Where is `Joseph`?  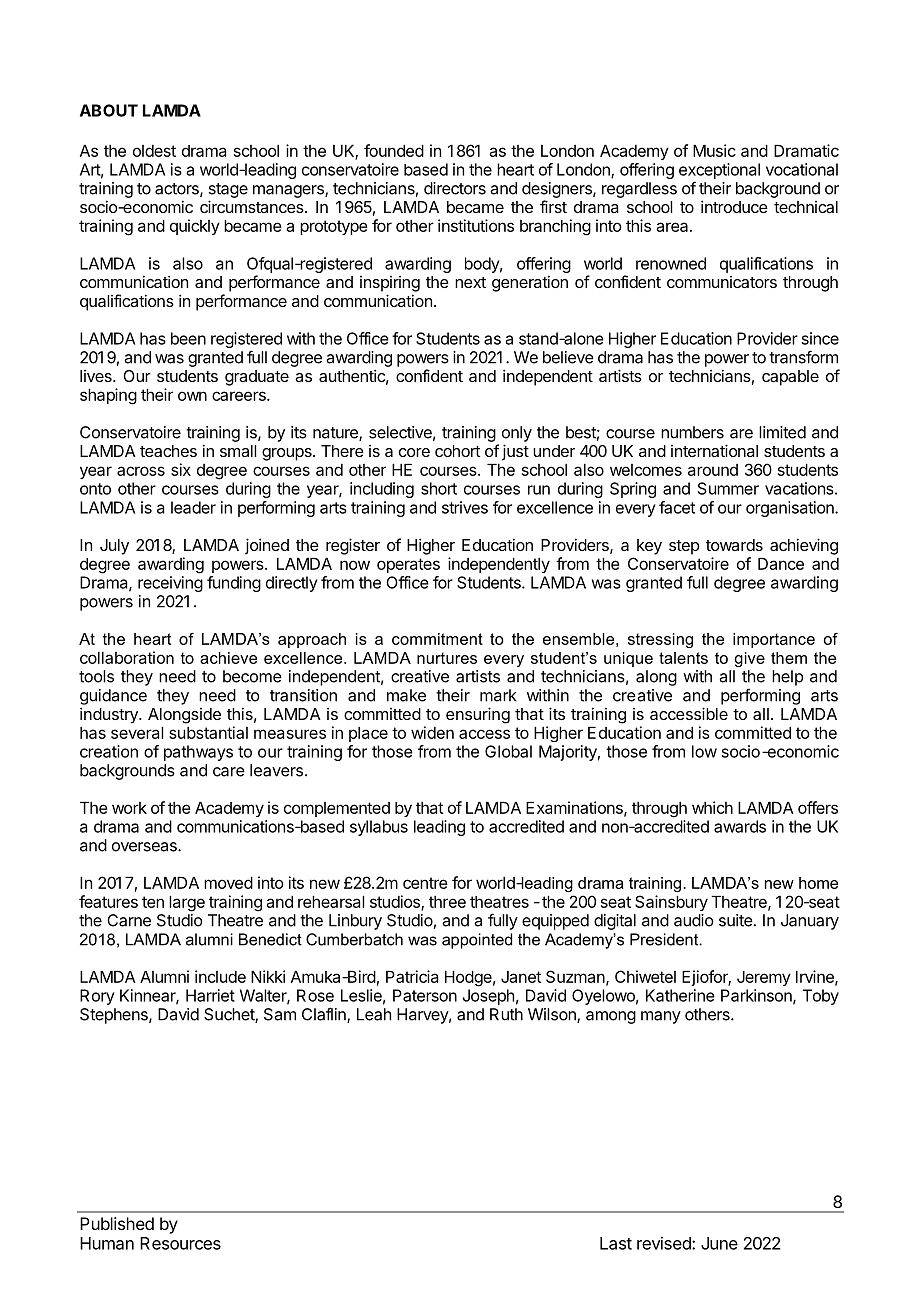 Joseph is located at coordinates (488, 997).
